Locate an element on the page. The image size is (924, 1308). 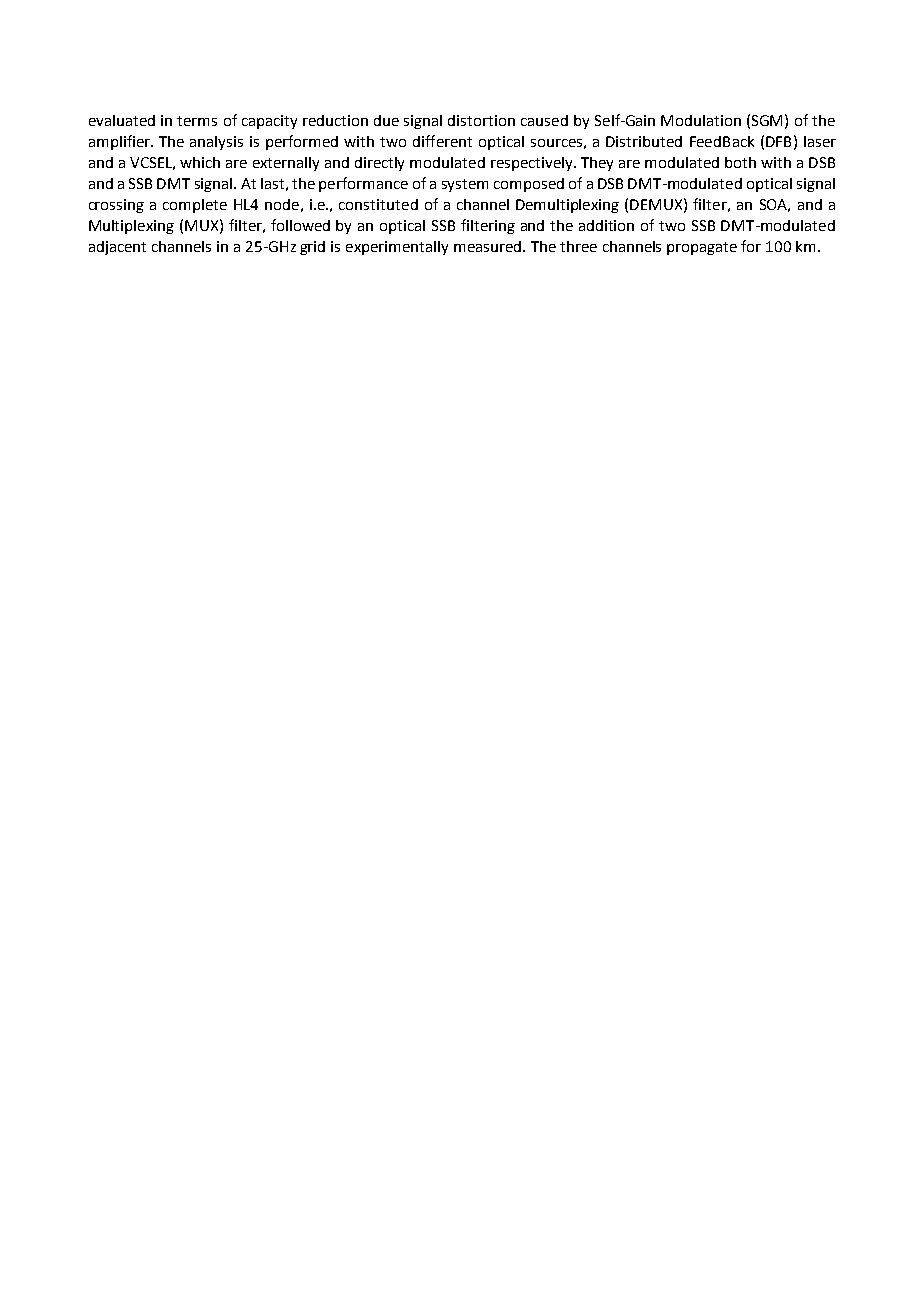
respectively is located at coordinates (533, 164).
